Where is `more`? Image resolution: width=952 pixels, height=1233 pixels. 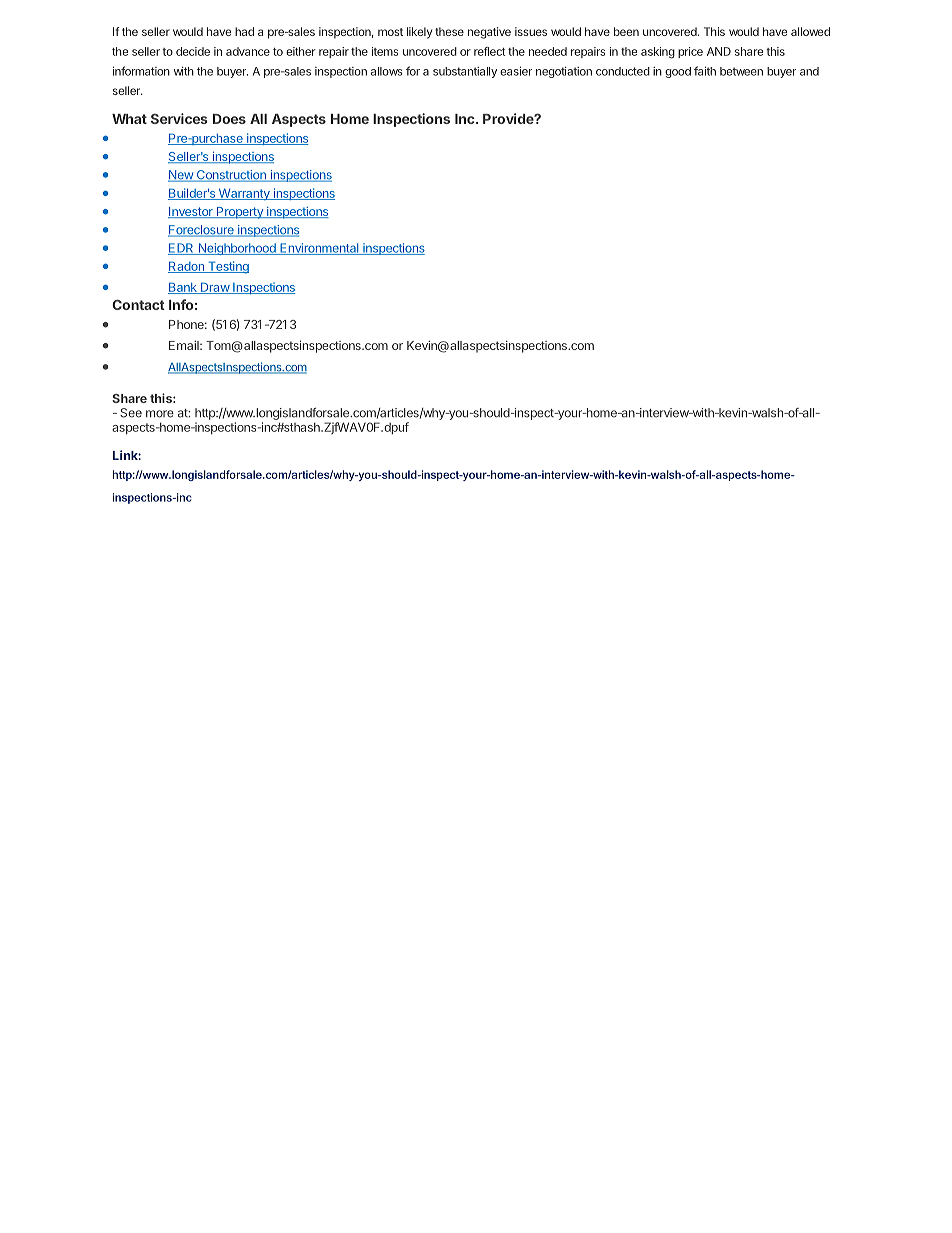
more is located at coordinates (160, 414).
